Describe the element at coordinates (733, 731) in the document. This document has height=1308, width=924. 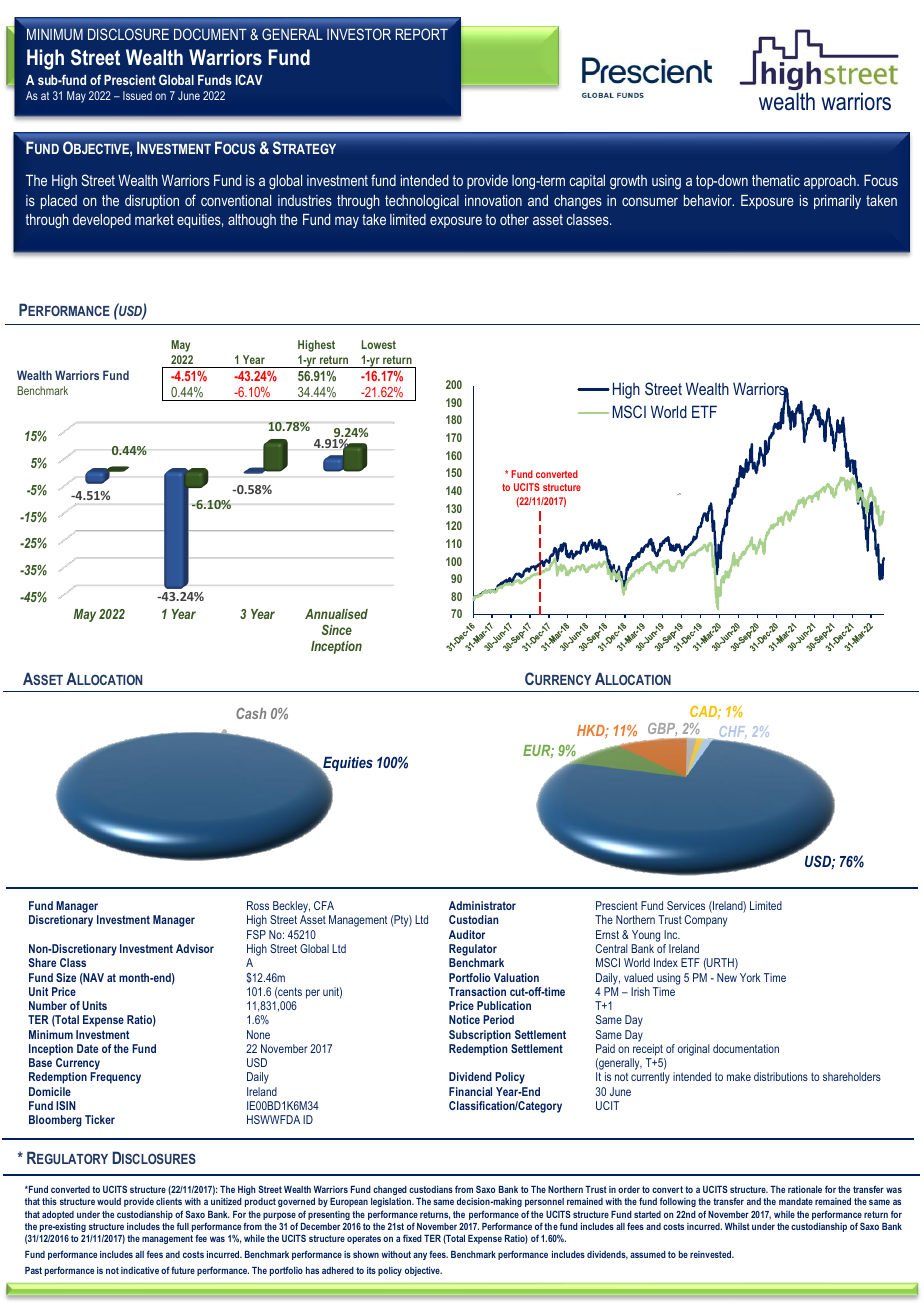
I see `CHF` at that location.
